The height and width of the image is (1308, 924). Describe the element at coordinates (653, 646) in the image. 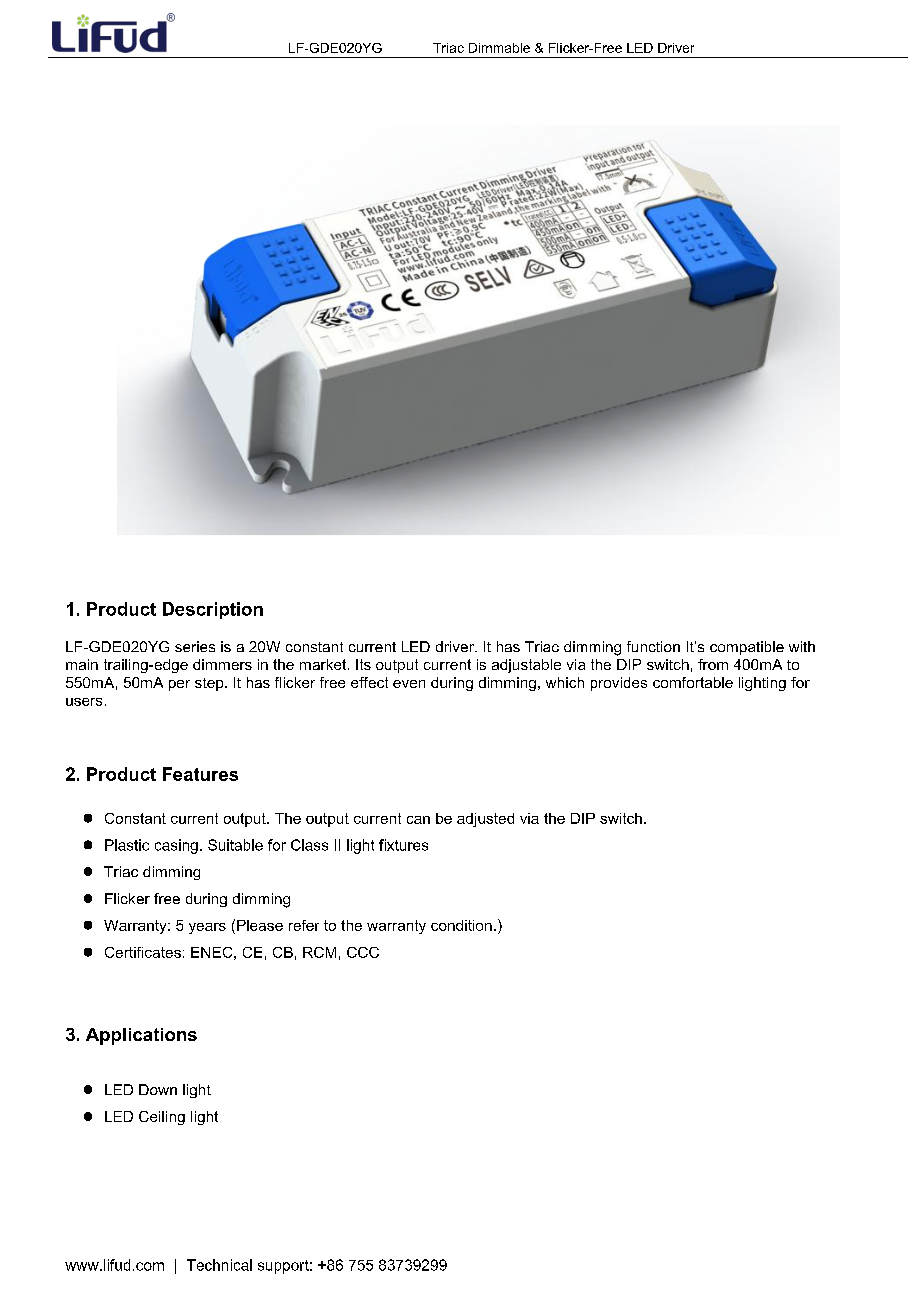

I see `function` at that location.
